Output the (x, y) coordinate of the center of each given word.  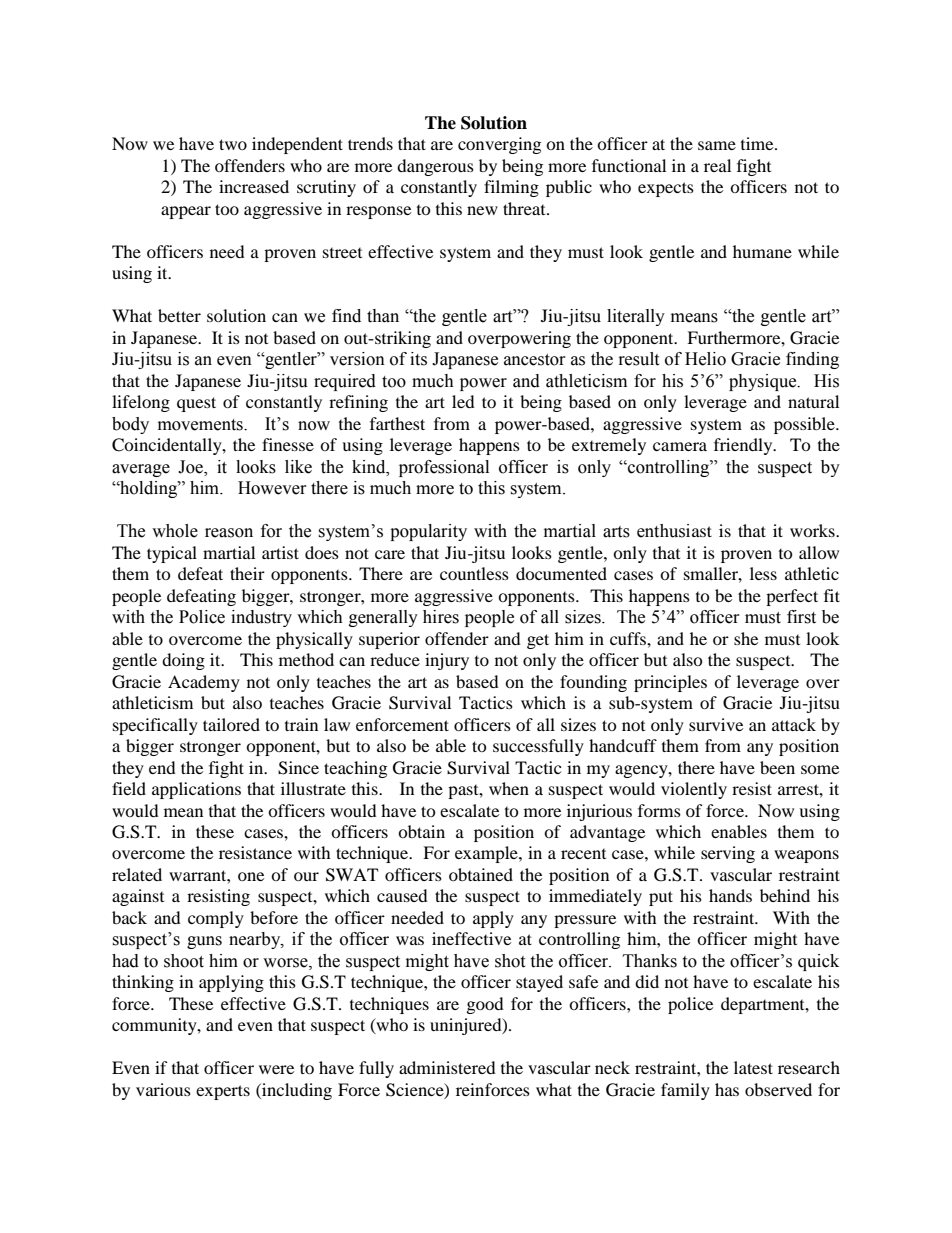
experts (223, 1092)
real (717, 165)
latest (753, 1067)
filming (511, 188)
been (777, 767)
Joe (191, 467)
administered (447, 1067)
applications (196, 790)
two (233, 144)
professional (444, 468)
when (509, 788)
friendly (744, 446)
